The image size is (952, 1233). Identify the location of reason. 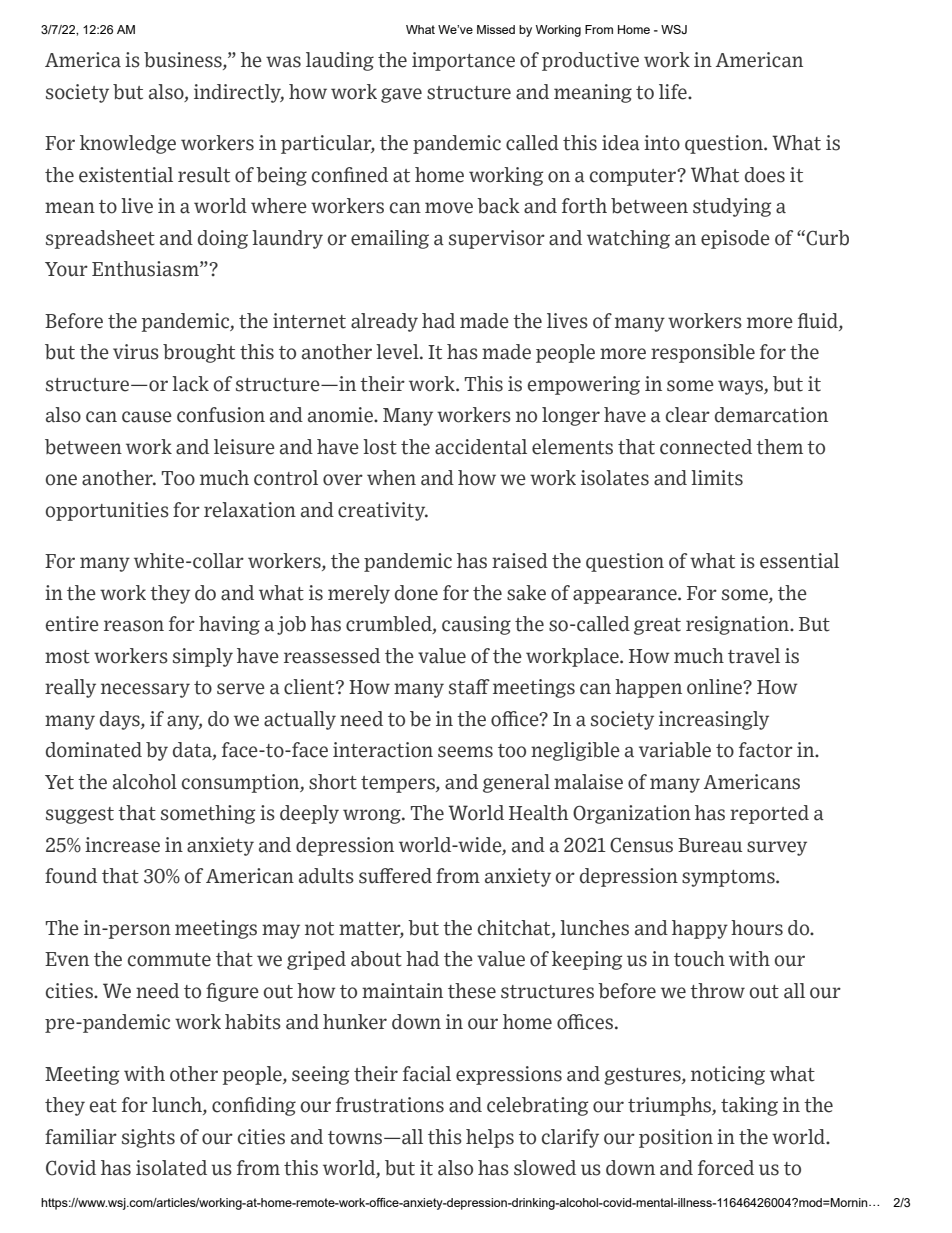
(134, 626).
